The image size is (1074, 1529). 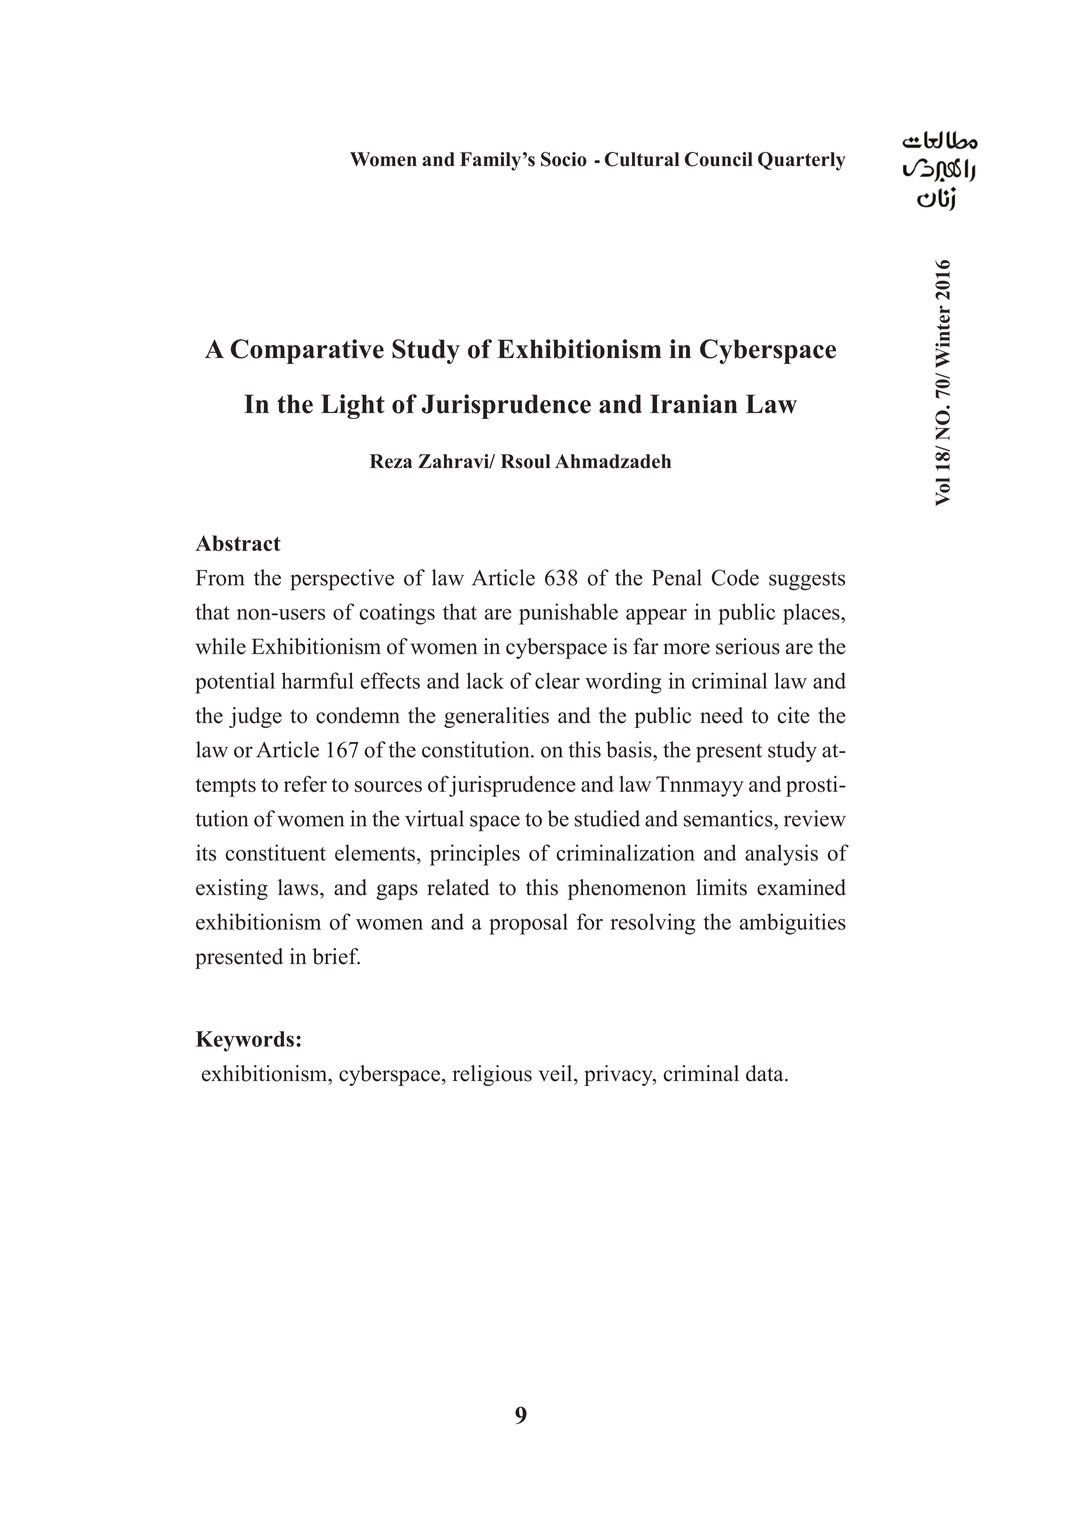 I want to click on perspective, so click(x=342, y=580).
